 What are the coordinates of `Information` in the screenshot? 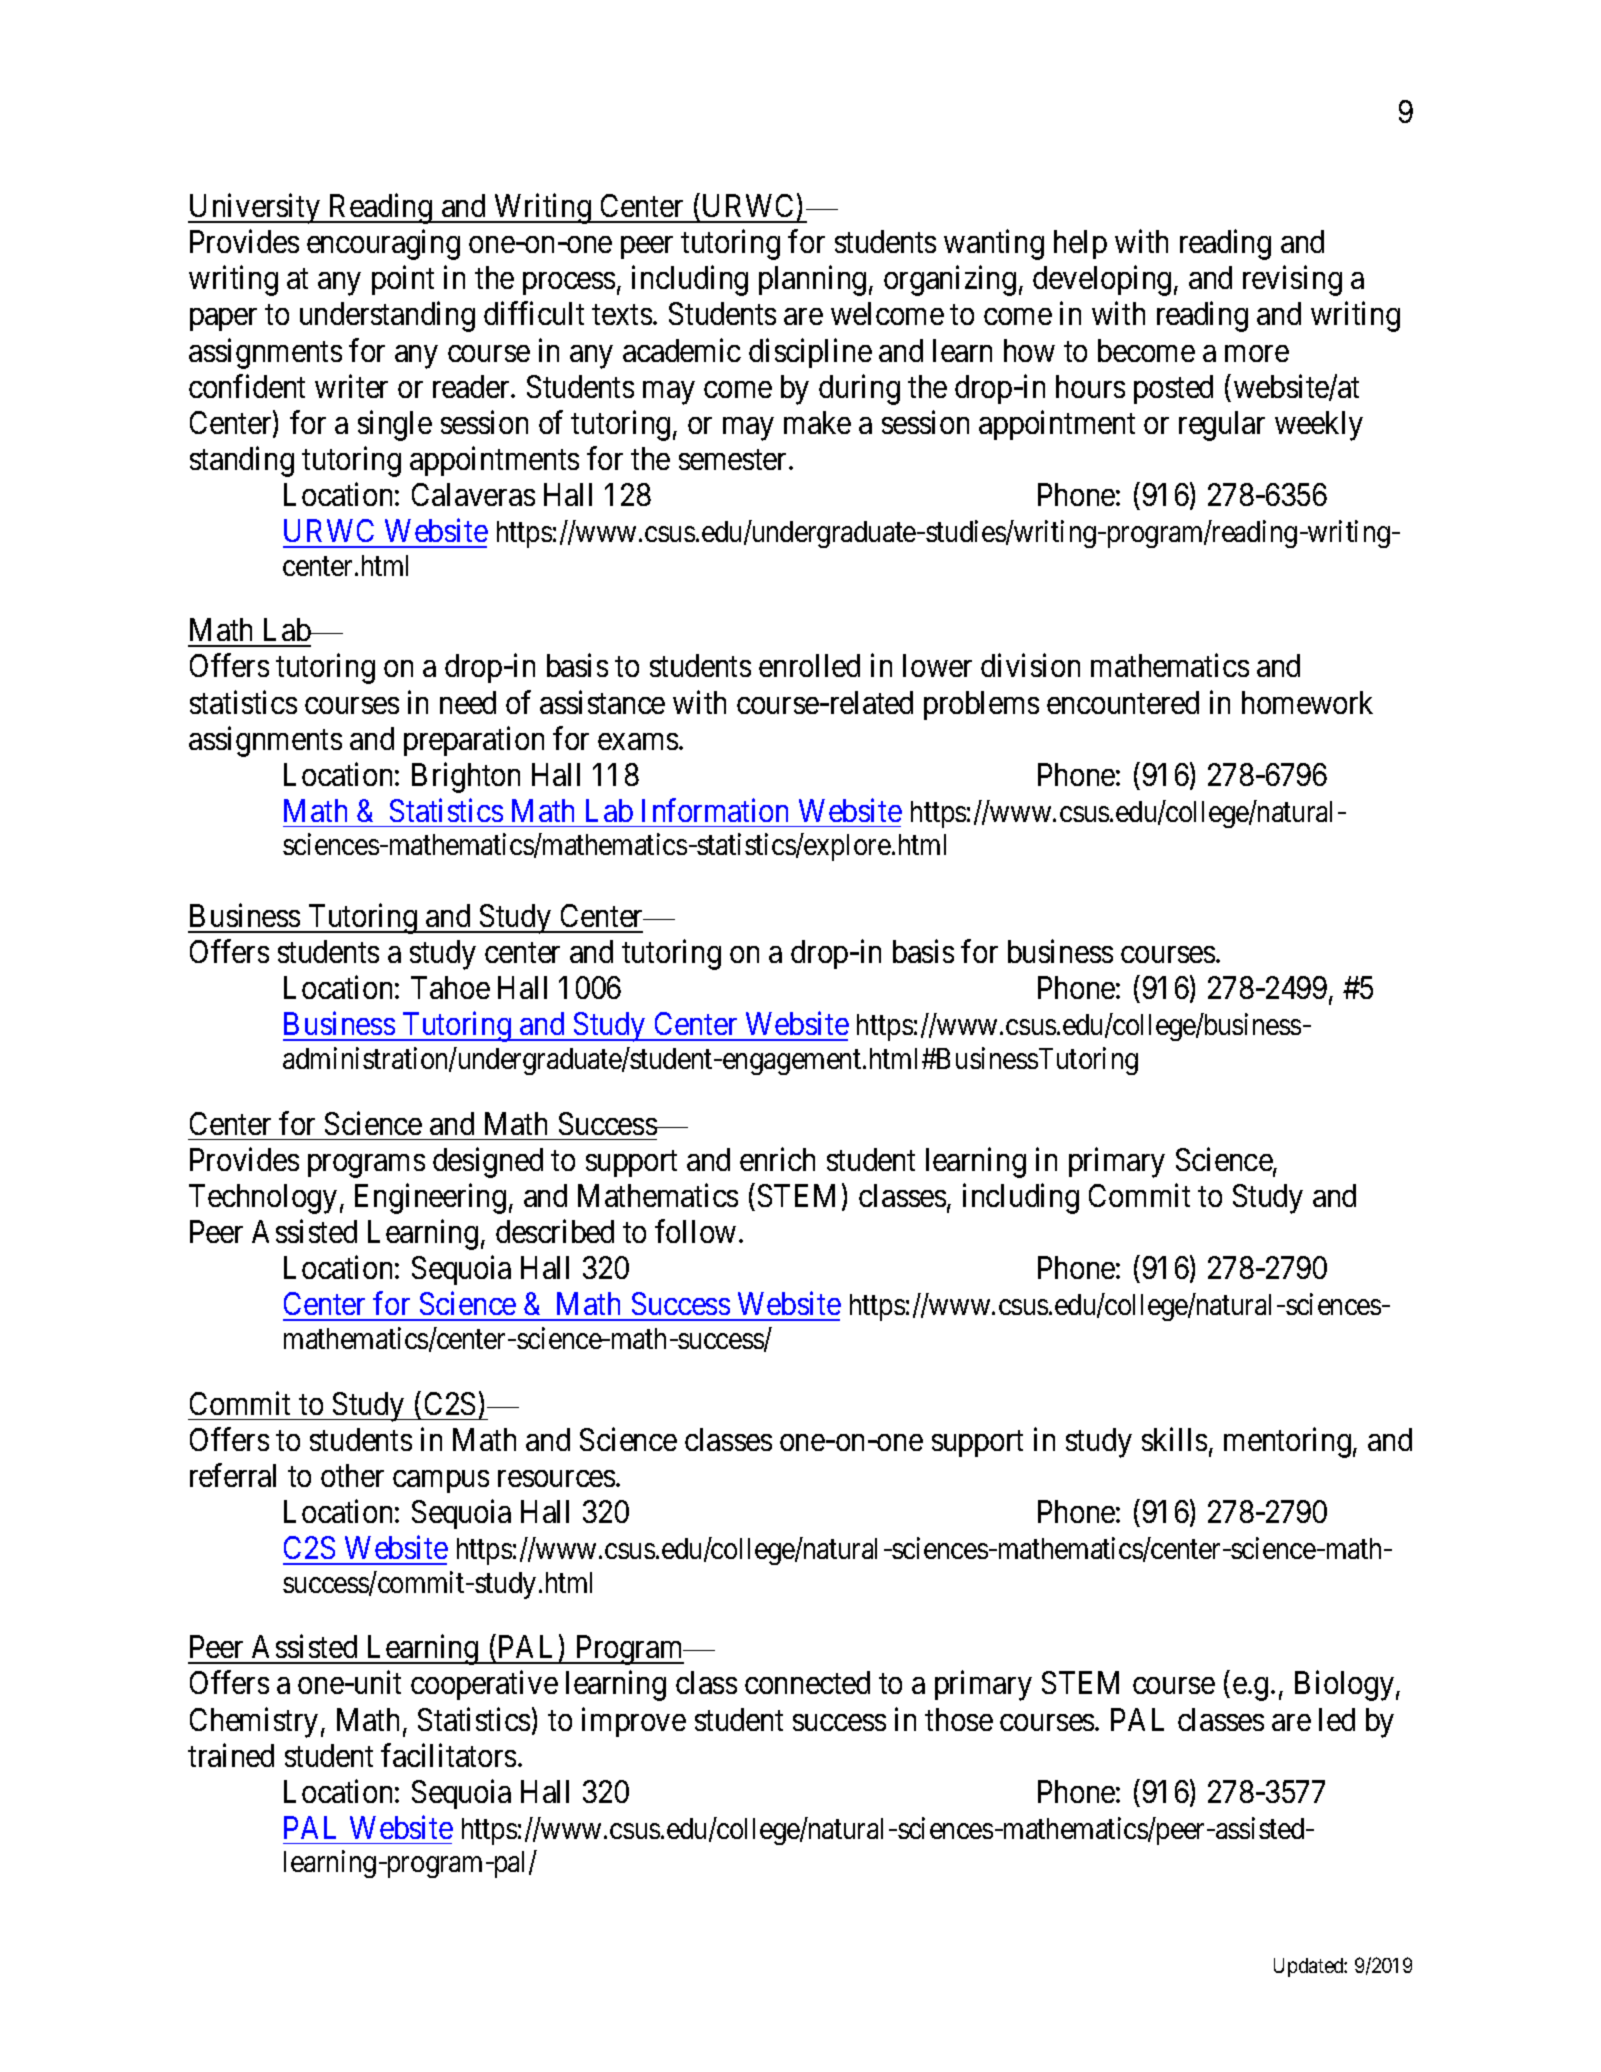 It's located at (715, 810).
